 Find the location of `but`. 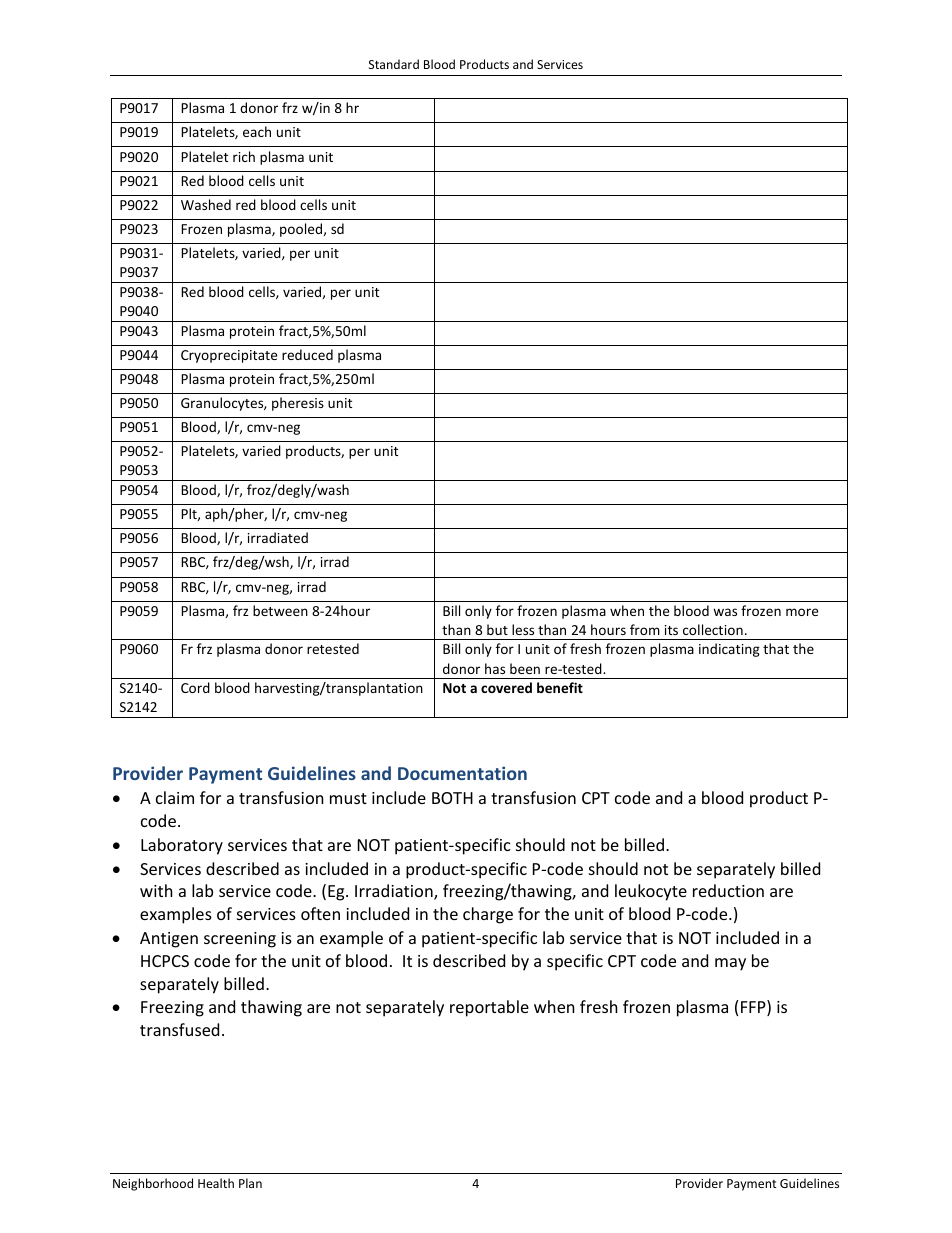

but is located at coordinates (497, 629).
